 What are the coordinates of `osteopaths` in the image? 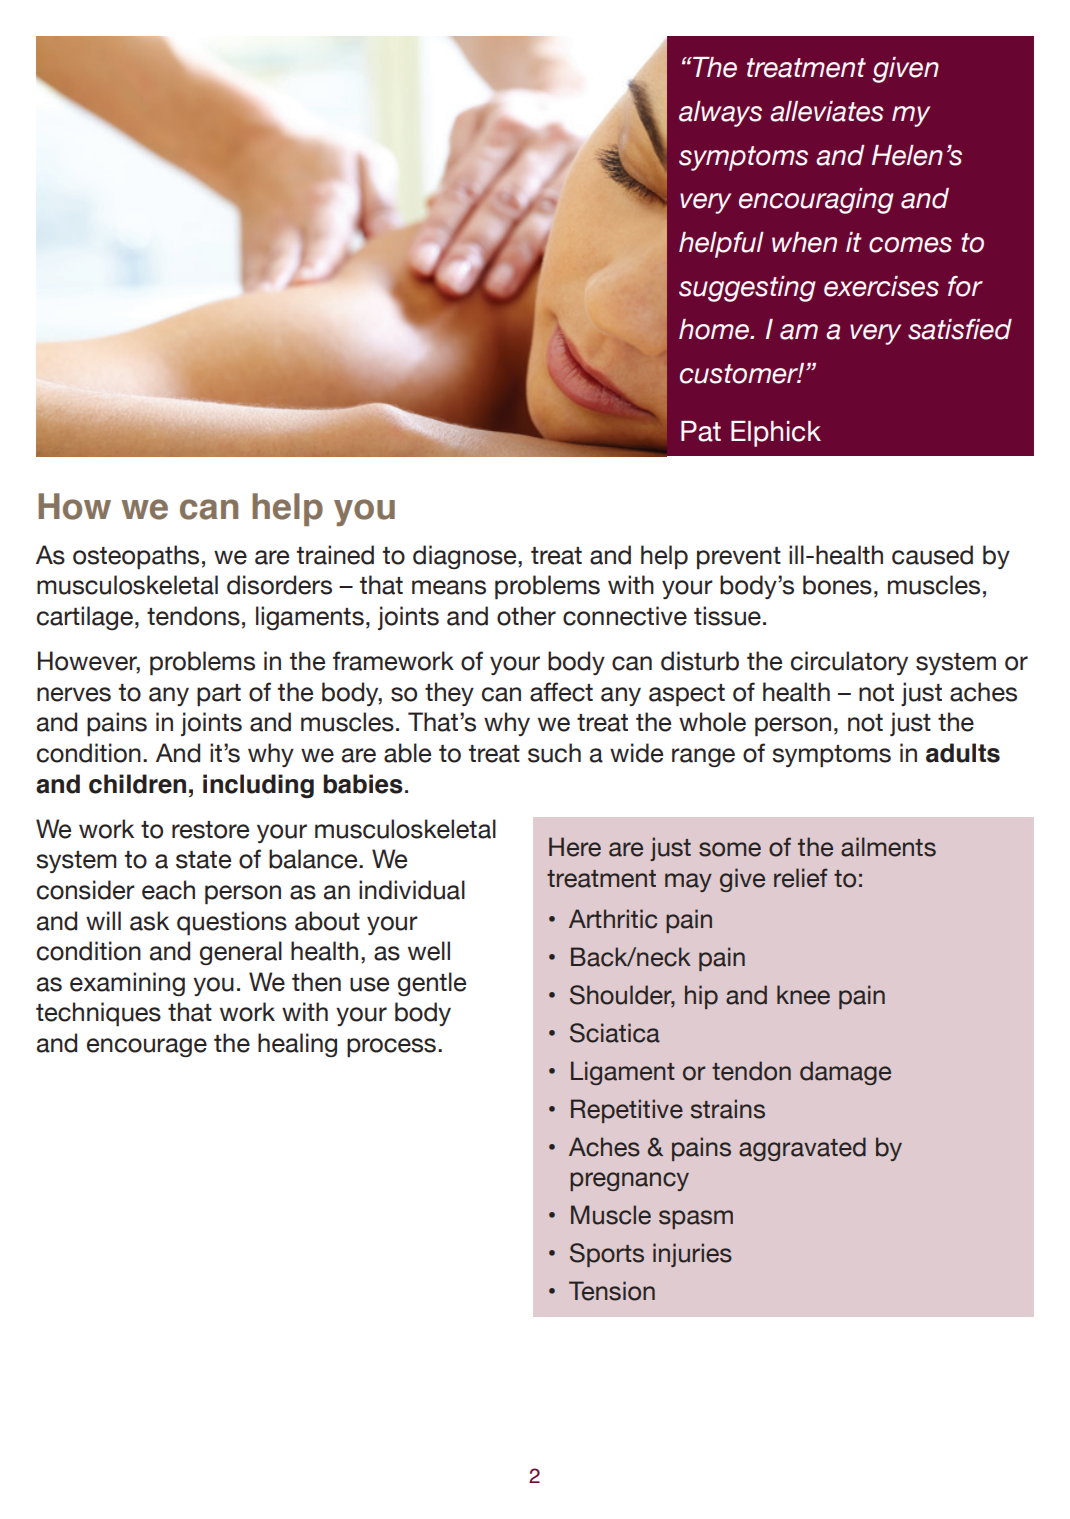 It's located at (136, 557).
